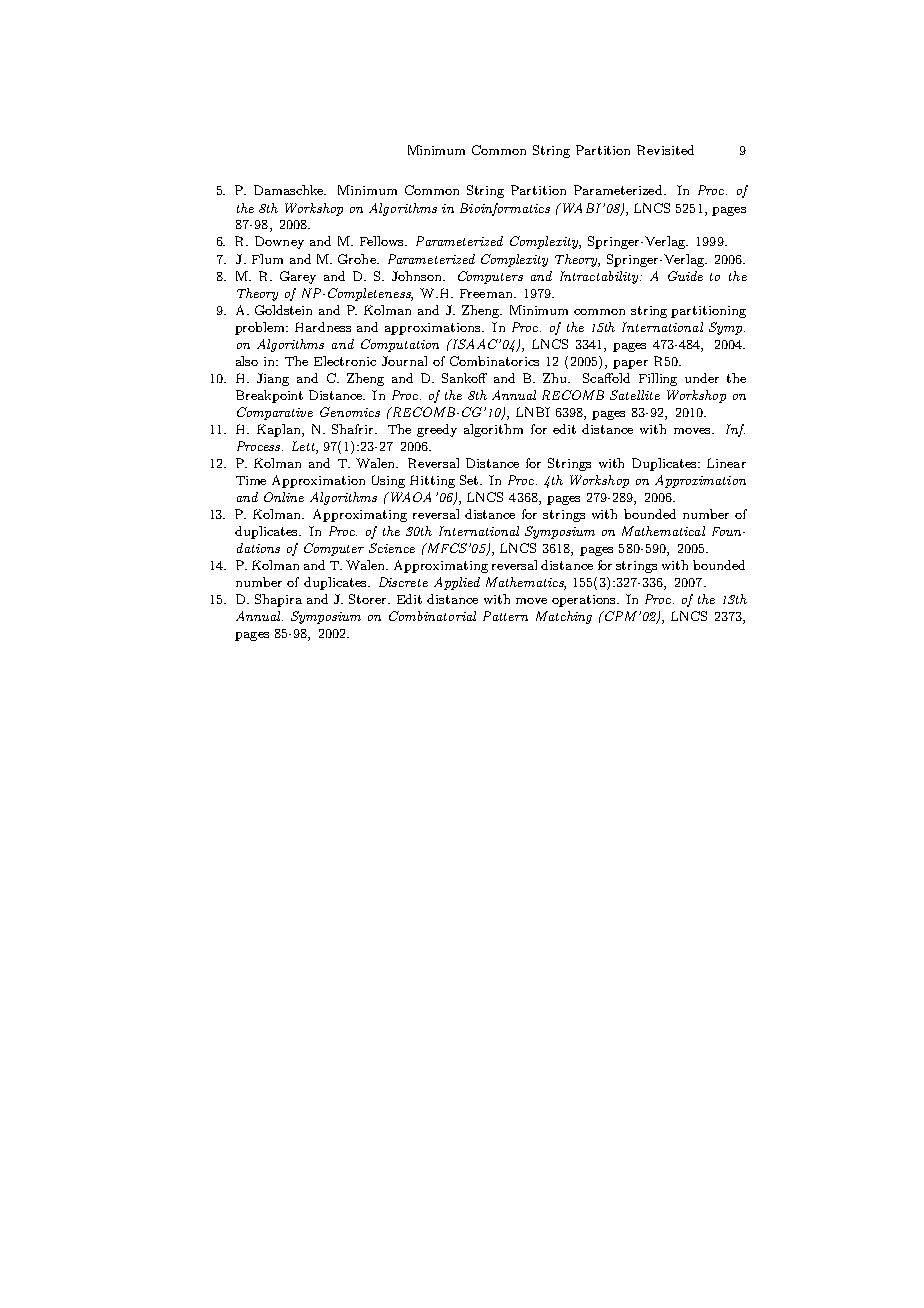 The width and height of the screenshot is (924, 1308). I want to click on Set, so click(470, 480).
